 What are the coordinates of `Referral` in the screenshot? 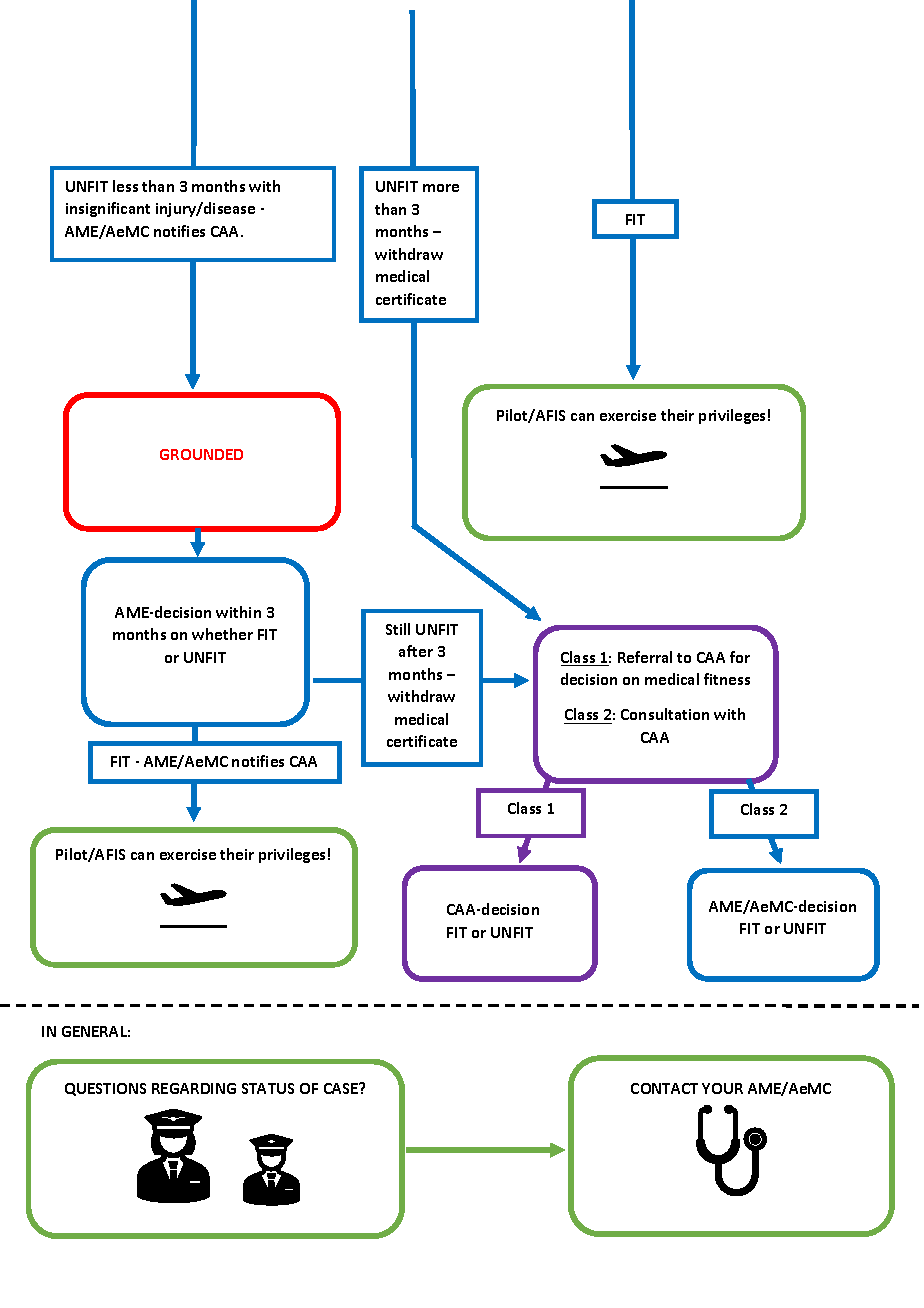 It's located at (645, 657).
